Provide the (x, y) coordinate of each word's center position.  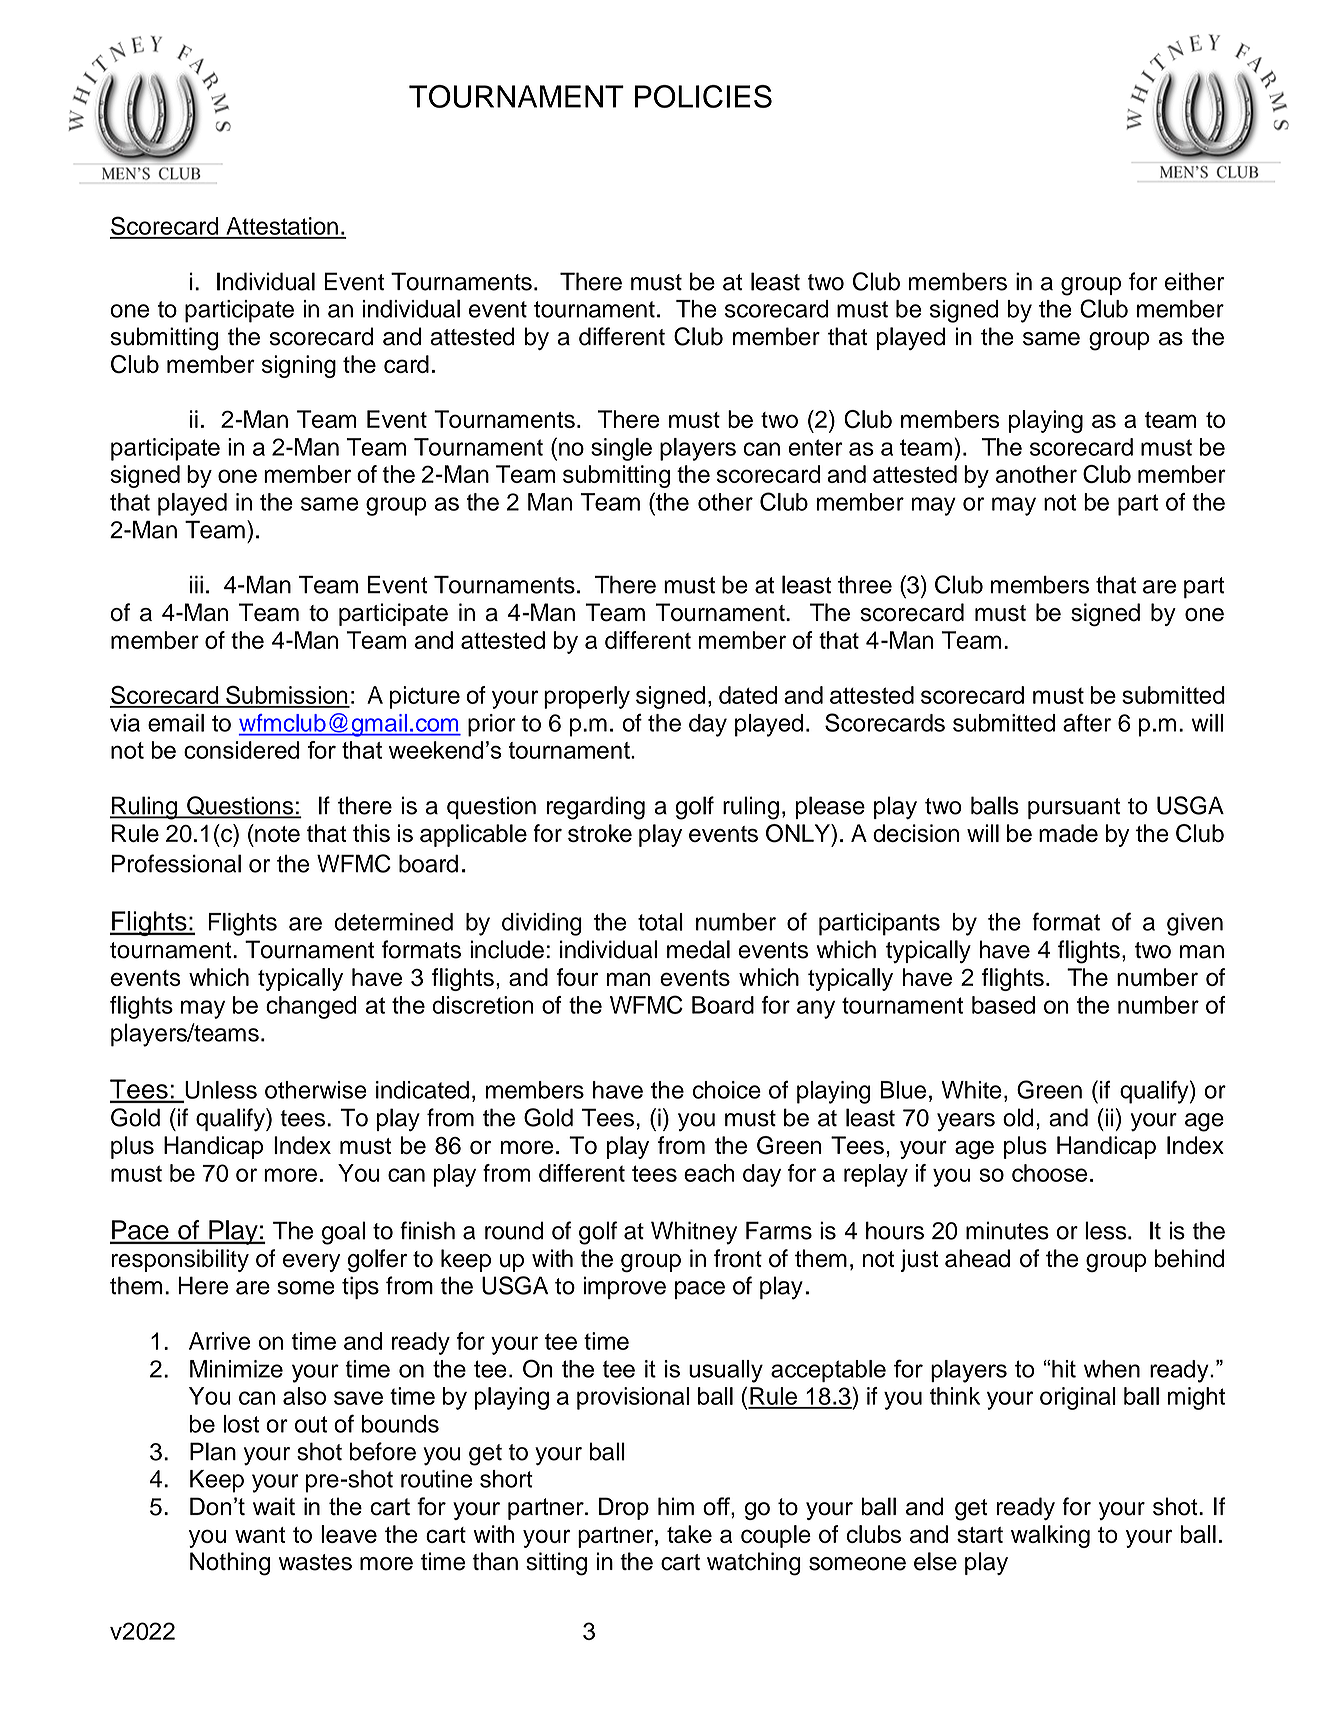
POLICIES (703, 96)
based (1003, 1005)
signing (299, 366)
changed (311, 1007)
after (1087, 722)
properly (587, 697)
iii (196, 585)
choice (727, 1090)
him (676, 1506)
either (1194, 281)
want (260, 1535)
